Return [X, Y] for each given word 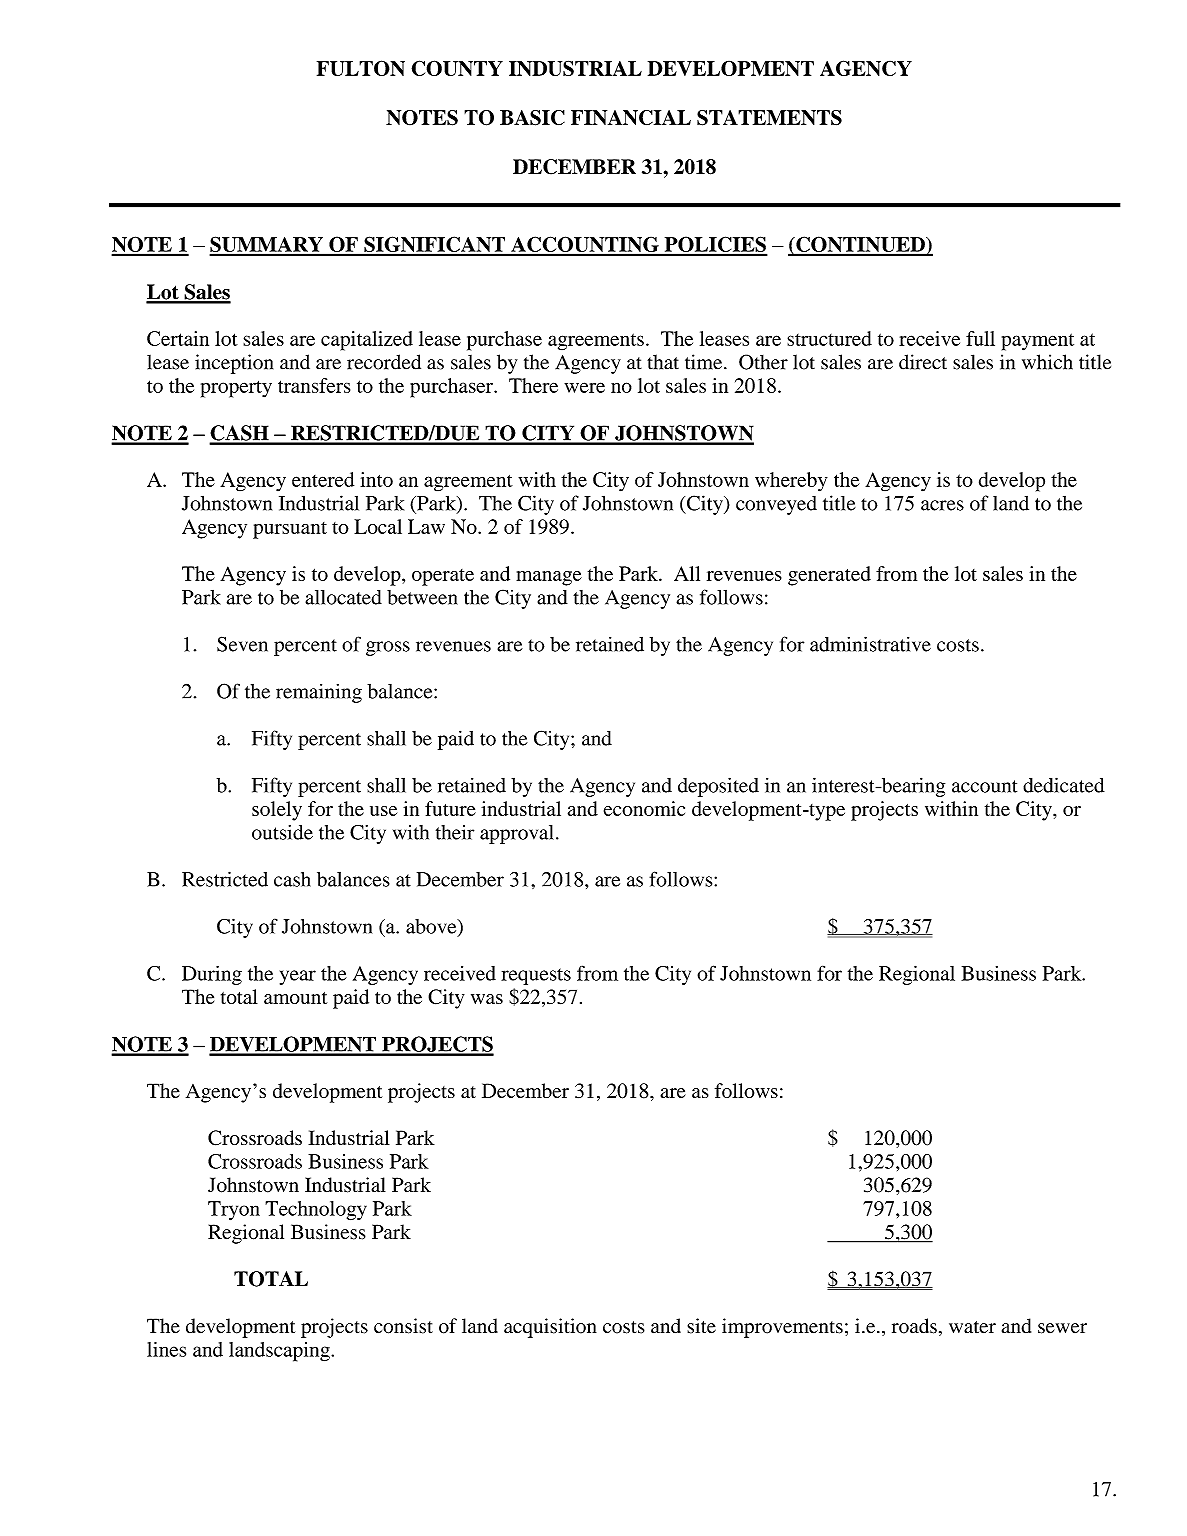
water [972, 1327]
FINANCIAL [631, 118]
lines [166, 1349]
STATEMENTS [769, 118]
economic [644, 808]
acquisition [550, 1328]
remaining [319, 693]
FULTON [361, 68]
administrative [870, 644]
